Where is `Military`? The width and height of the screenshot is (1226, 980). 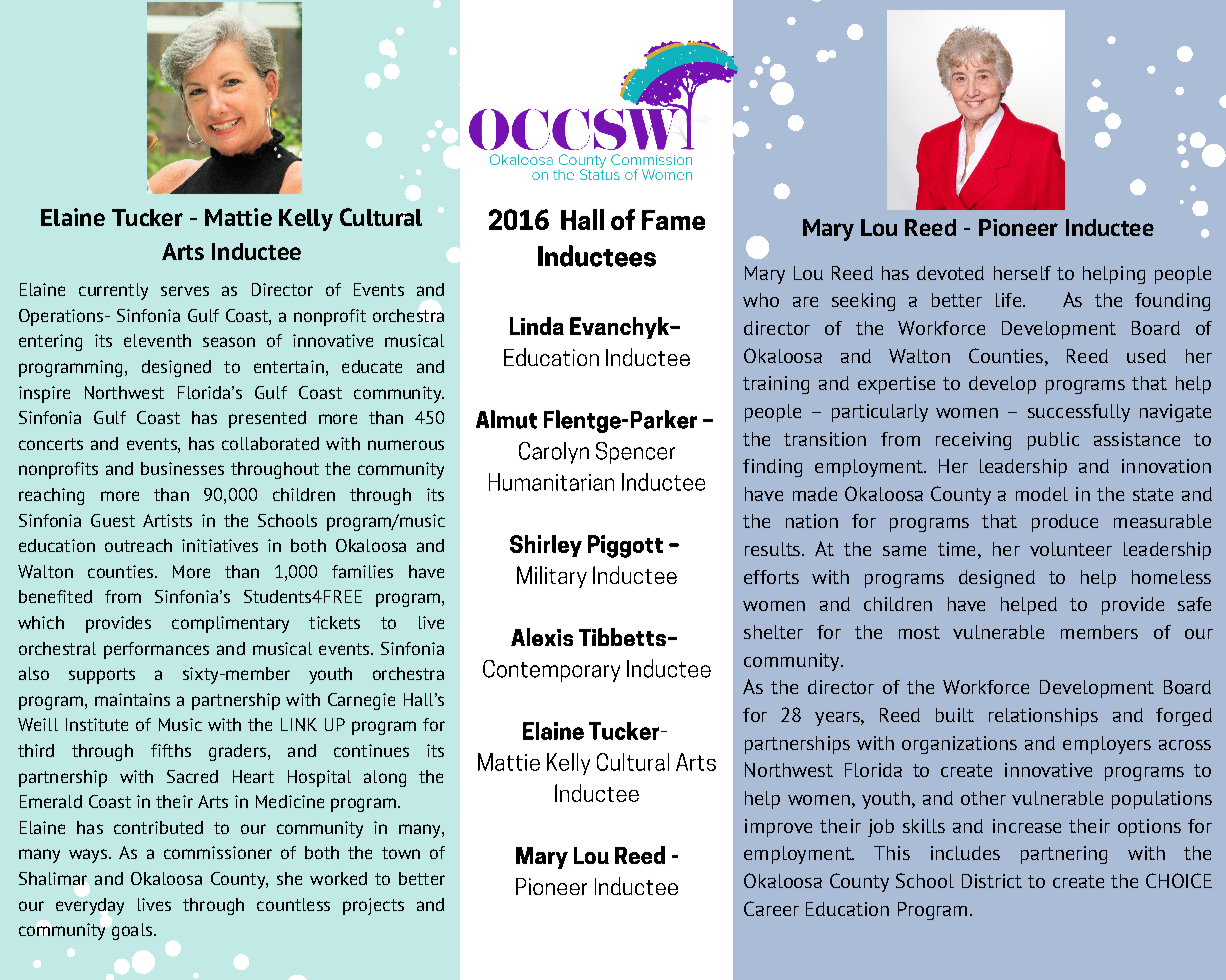
Military is located at coordinates (552, 577).
